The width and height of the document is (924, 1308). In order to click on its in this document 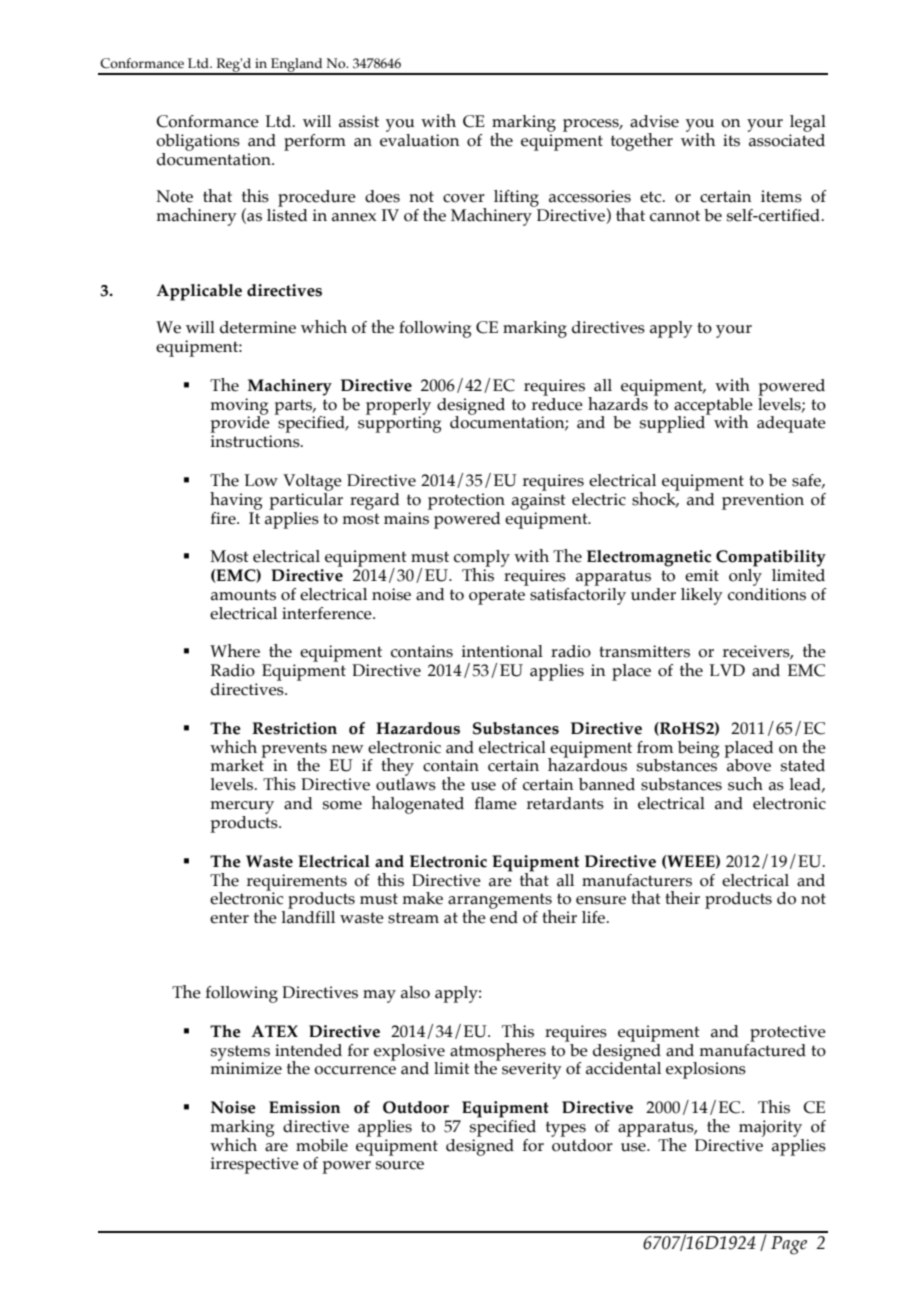, I will do `click(731, 140)`.
